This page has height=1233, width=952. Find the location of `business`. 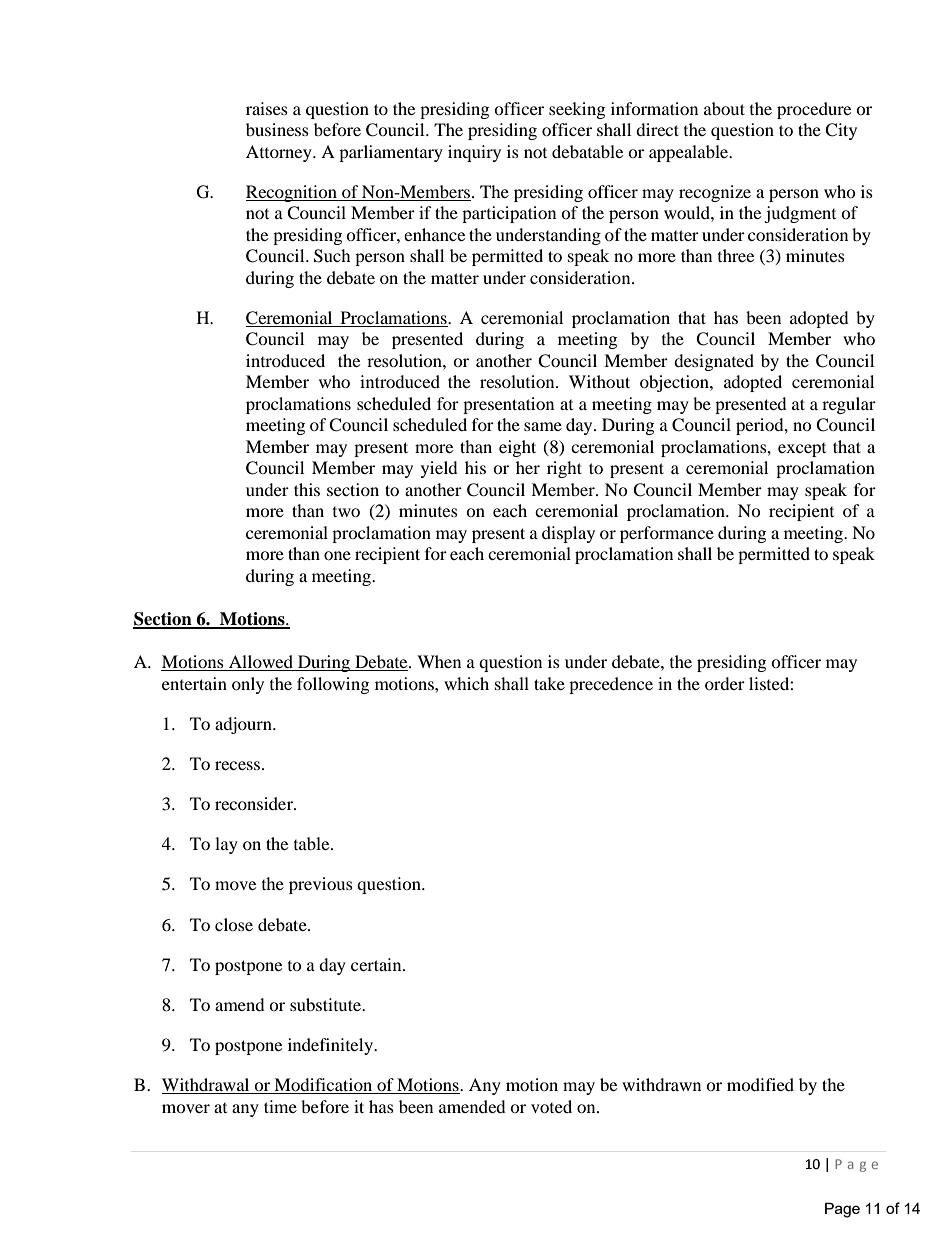

business is located at coordinates (277, 129).
